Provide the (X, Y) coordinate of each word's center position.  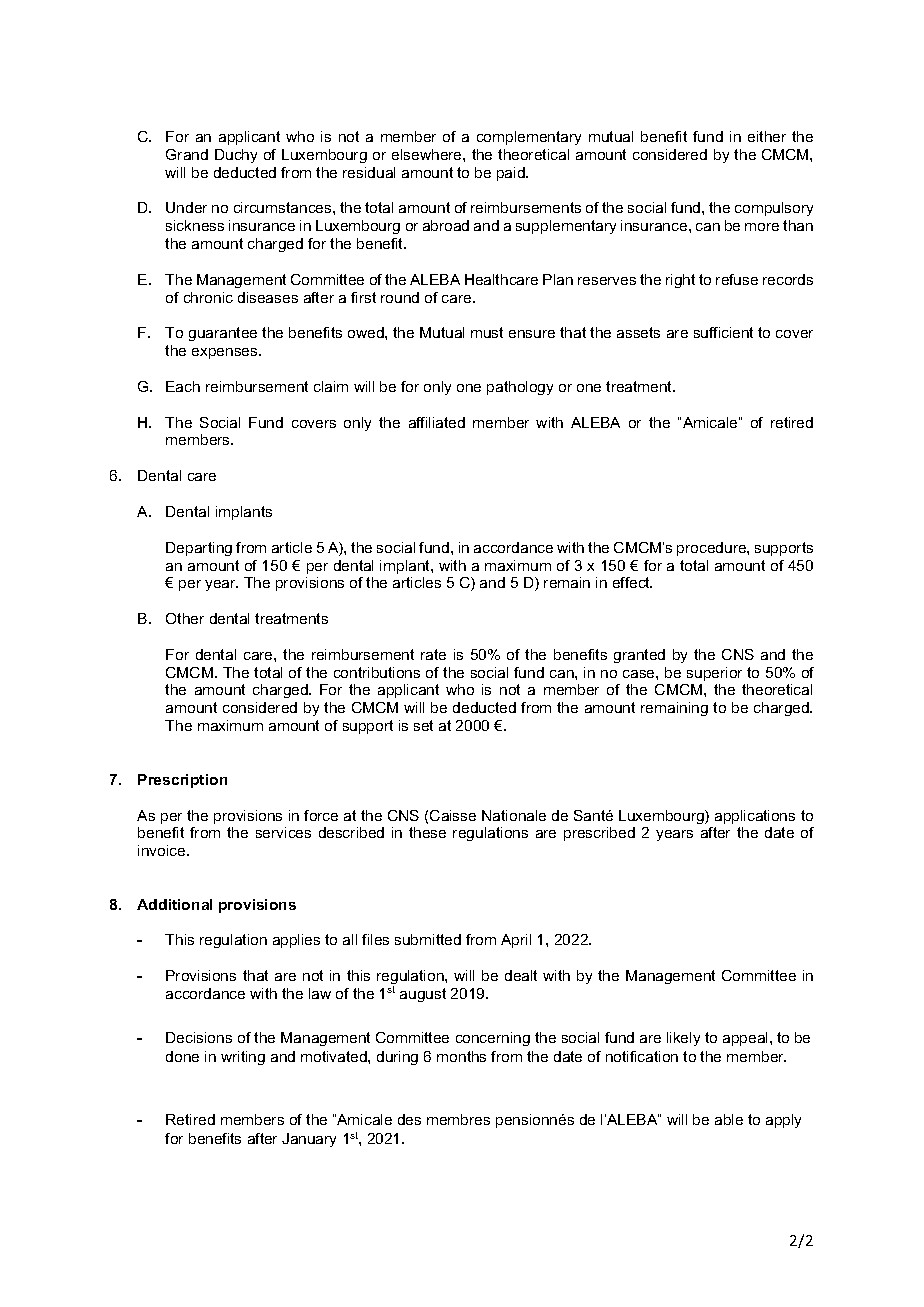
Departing (199, 549)
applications (755, 817)
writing (243, 1058)
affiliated (437, 422)
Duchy (236, 156)
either (767, 136)
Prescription (182, 781)
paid (512, 174)
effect (632, 582)
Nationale (514, 815)
